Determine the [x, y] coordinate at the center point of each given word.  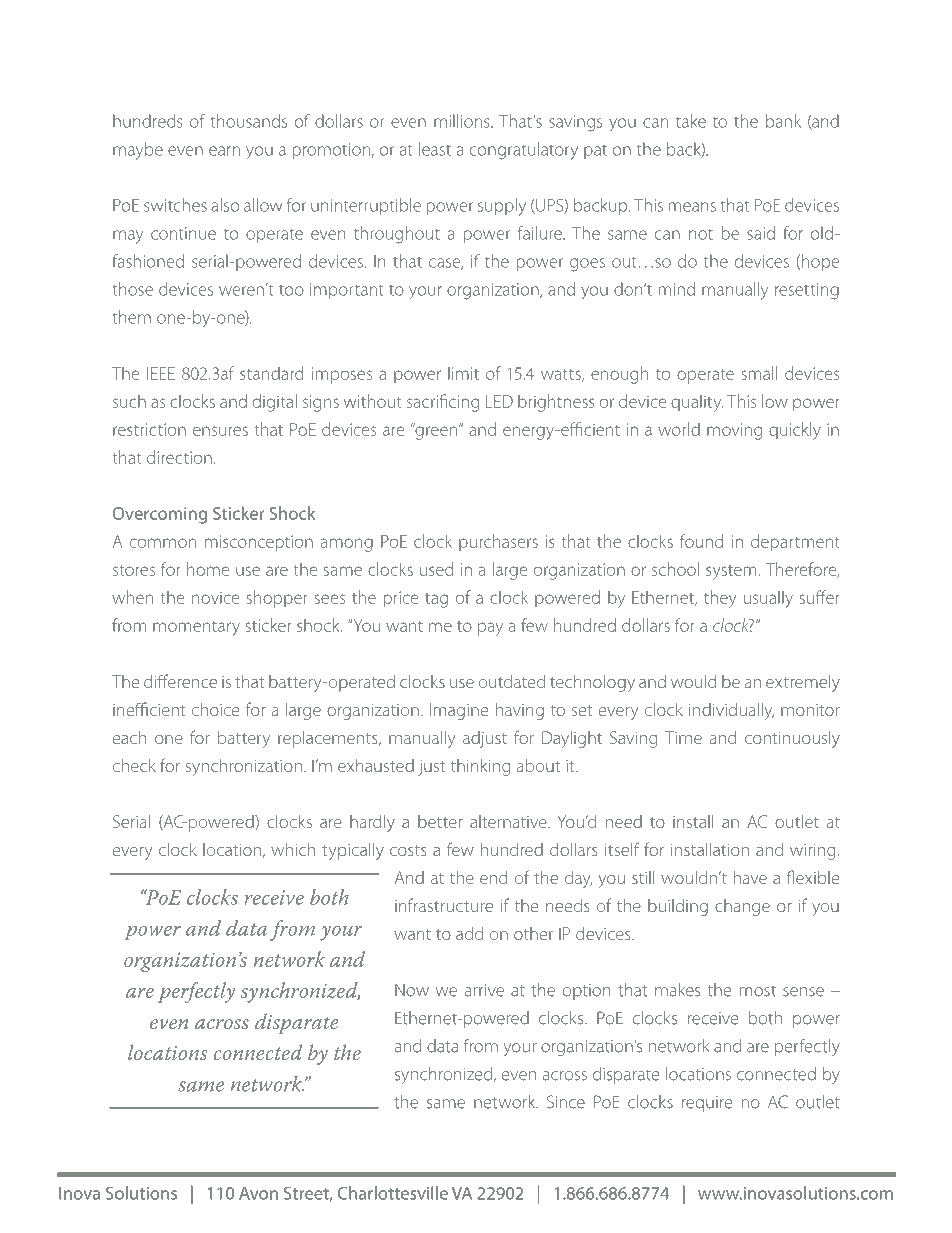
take [691, 121]
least [435, 149]
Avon [258, 1193]
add [469, 933]
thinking [480, 767]
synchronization [244, 767]
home [208, 569]
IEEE [161, 373]
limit [463, 373]
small [759, 373]
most [758, 991]
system [731, 572]
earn [224, 151]
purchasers [498, 542]
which [293, 849]
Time [683, 737]
